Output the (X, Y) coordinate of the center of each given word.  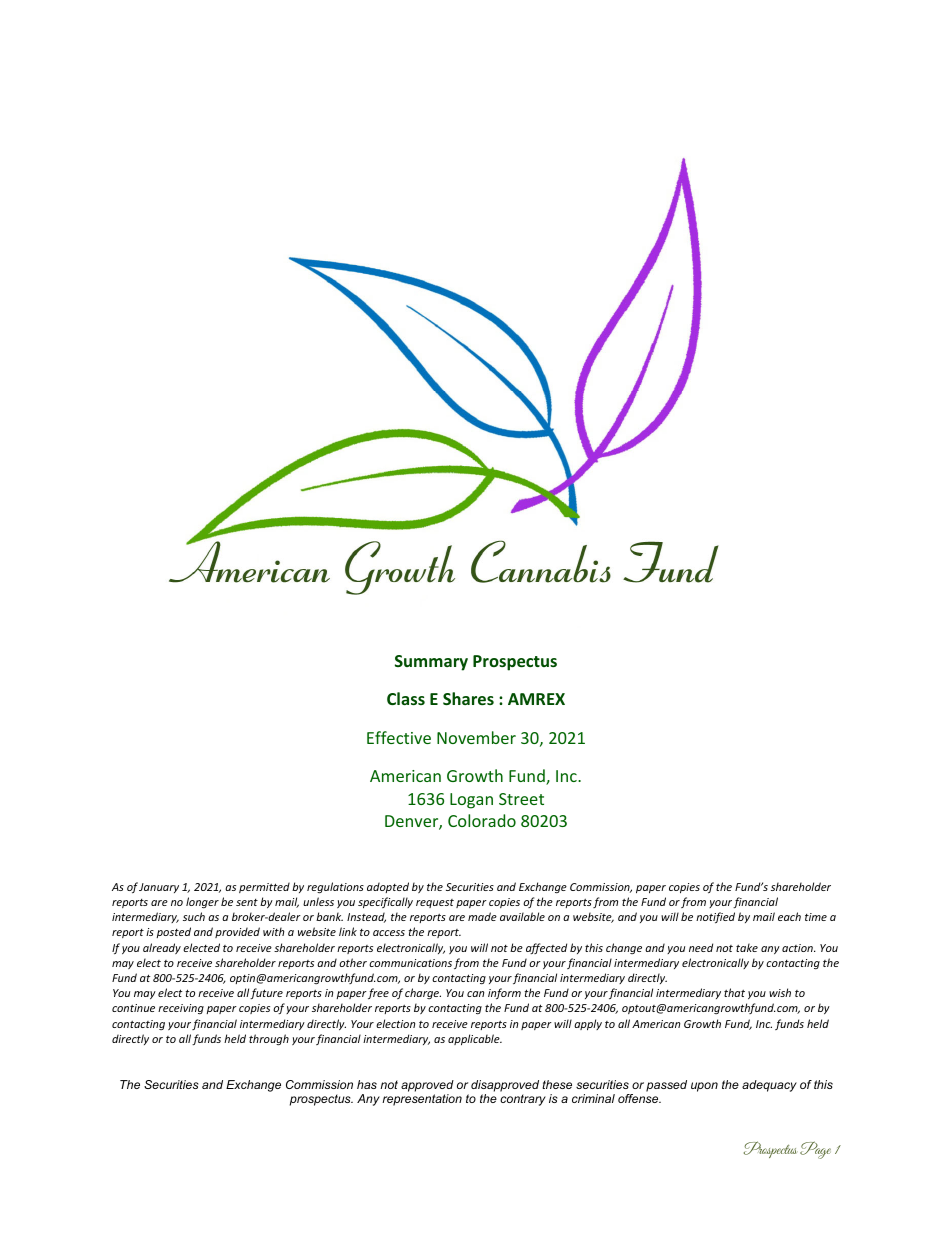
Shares (468, 698)
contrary (523, 1100)
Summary (431, 663)
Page (815, 1150)
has (367, 1084)
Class (406, 698)
